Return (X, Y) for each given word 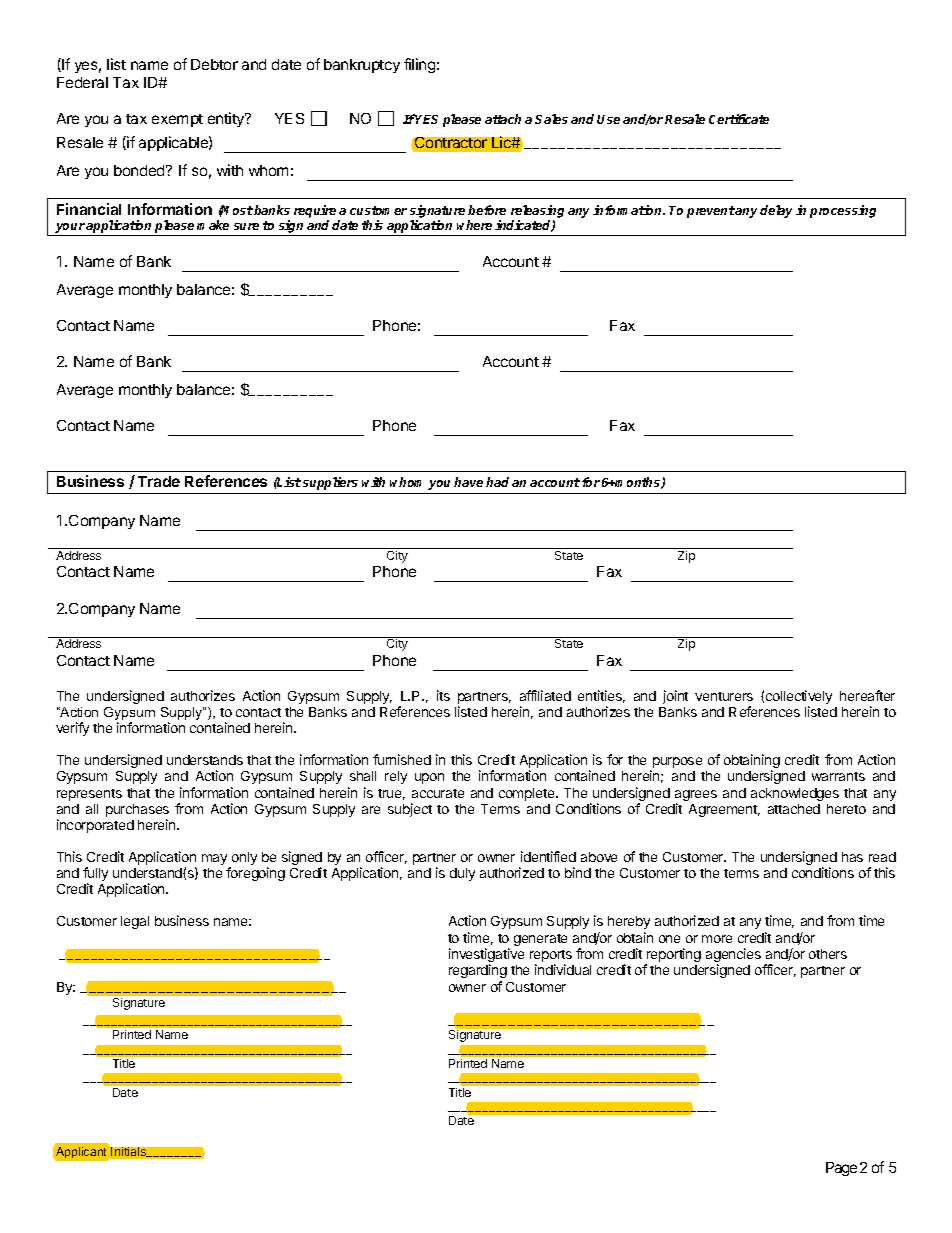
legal (135, 922)
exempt (177, 120)
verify (72, 729)
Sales (551, 119)
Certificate (739, 119)
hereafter (867, 695)
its (443, 695)
